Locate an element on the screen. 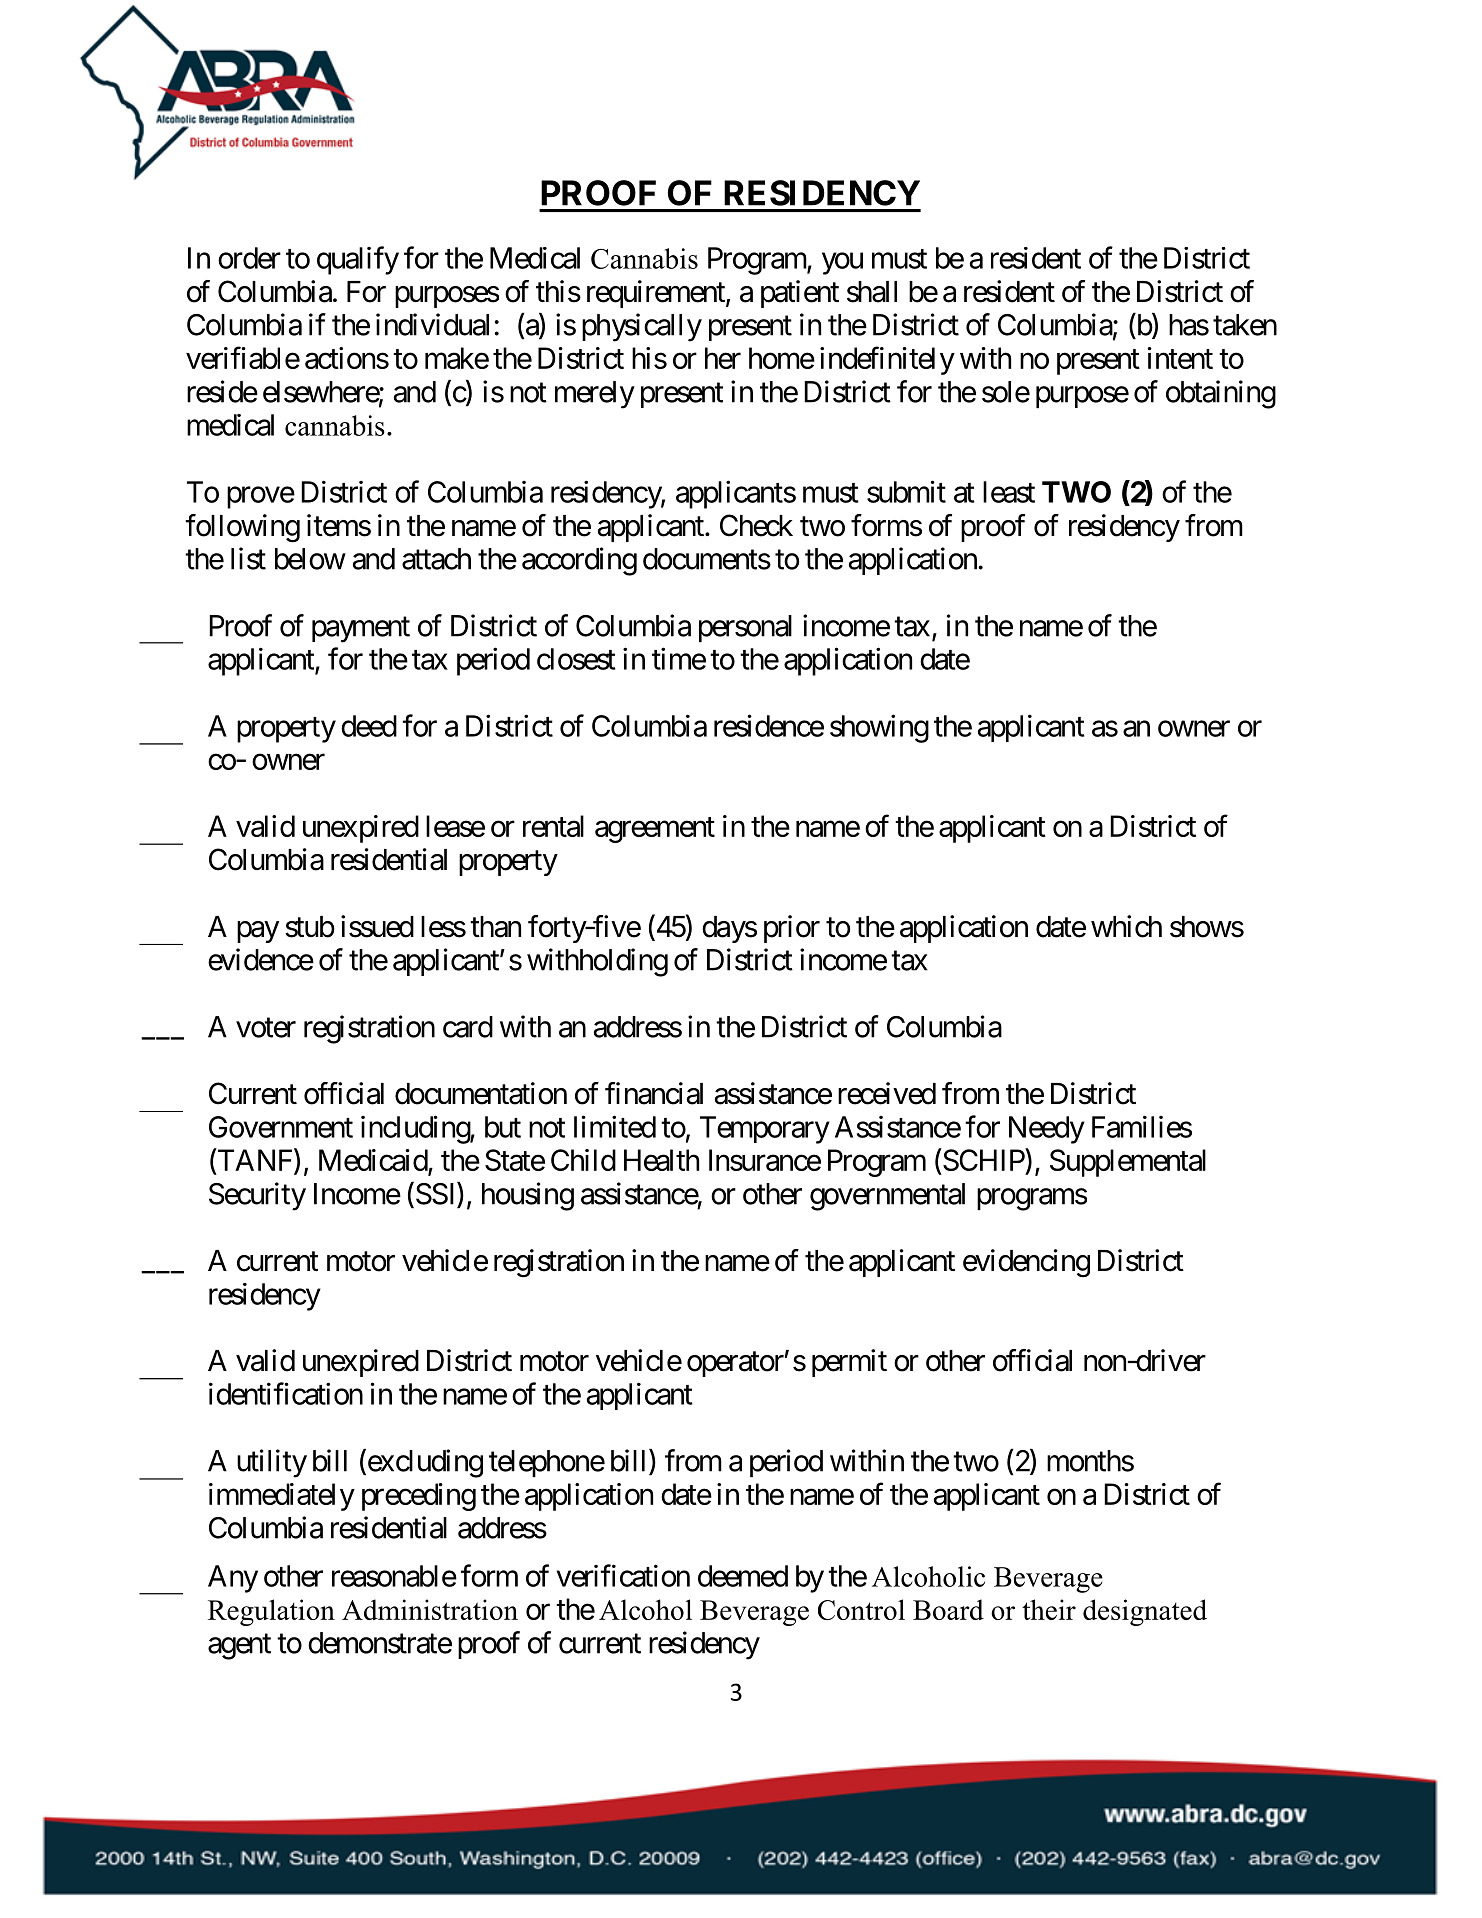 Image resolution: width=1482 pixels, height=1918 pixels. issued is located at coordinates (377, 926).
